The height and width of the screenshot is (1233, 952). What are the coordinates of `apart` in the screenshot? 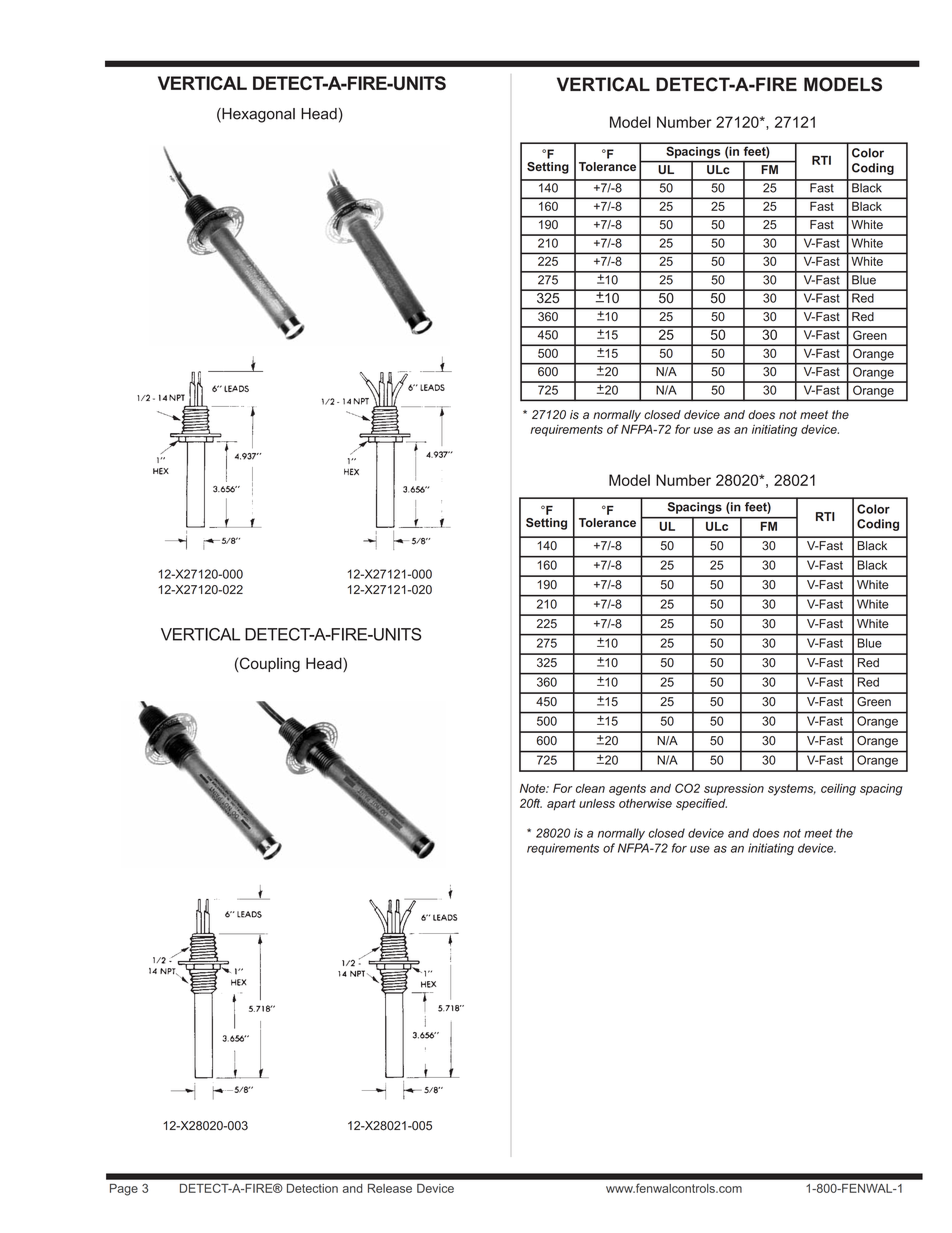 It's located at (561, 804).
